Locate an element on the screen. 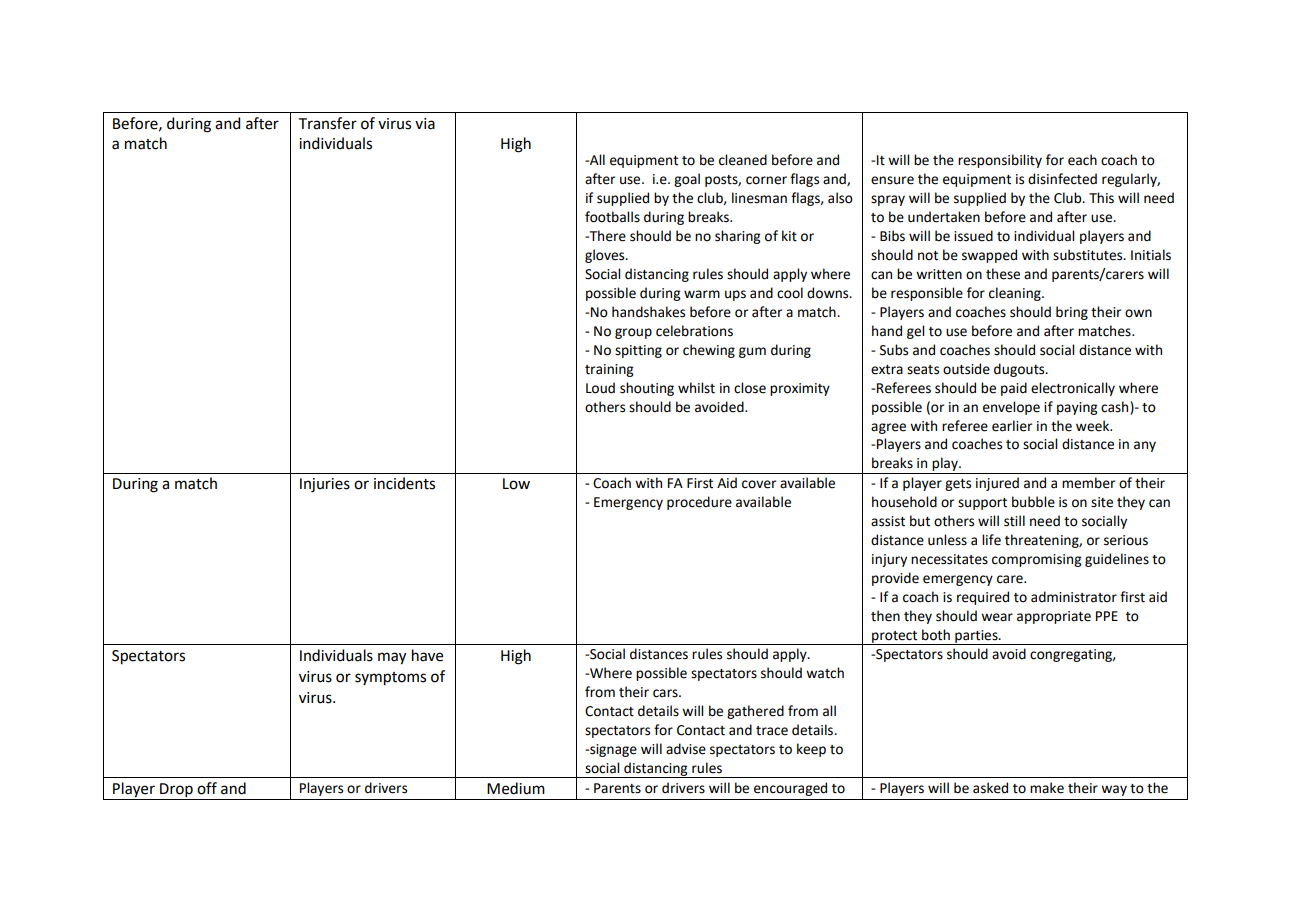 This screenshot has height=924, width=1308. still is located at coordinates (1014, 521).
